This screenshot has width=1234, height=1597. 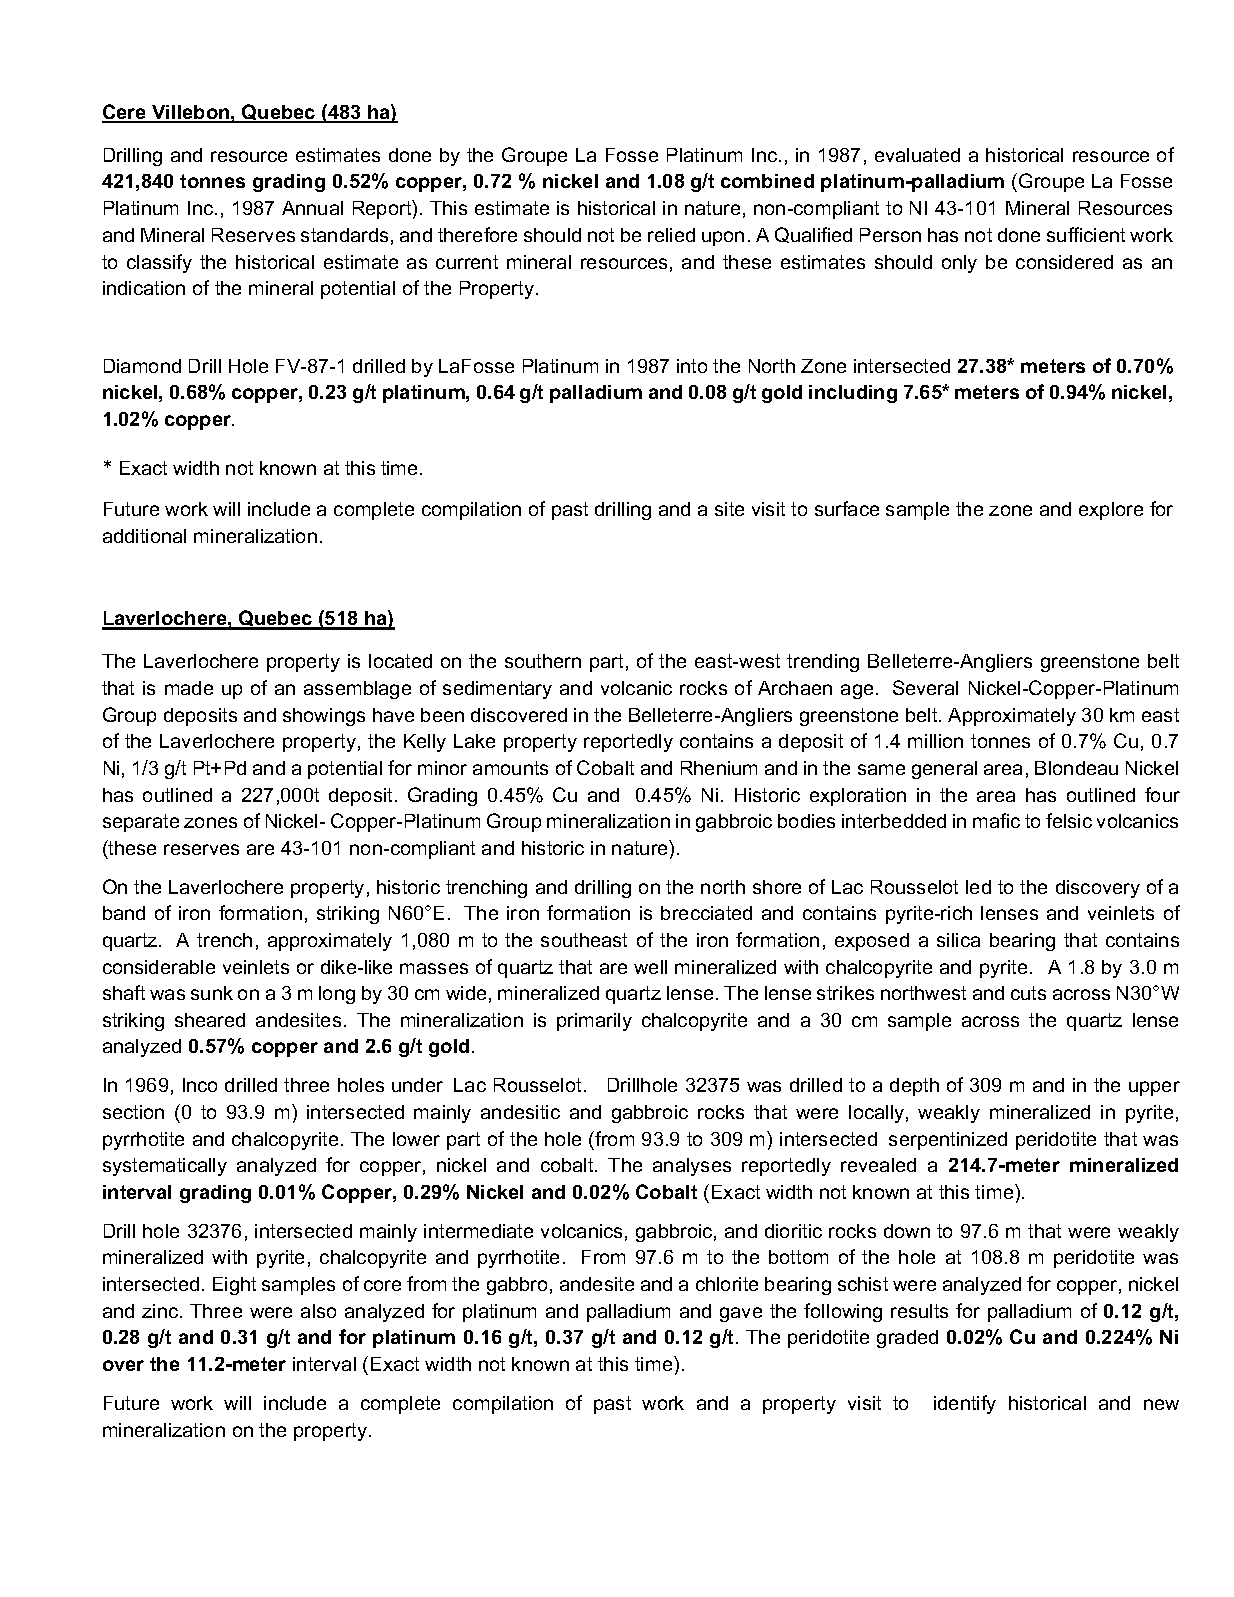 What do you see at coordinates (510, 768) in the screenshot?
I see `amounts` at bounding box center [510, 768].
